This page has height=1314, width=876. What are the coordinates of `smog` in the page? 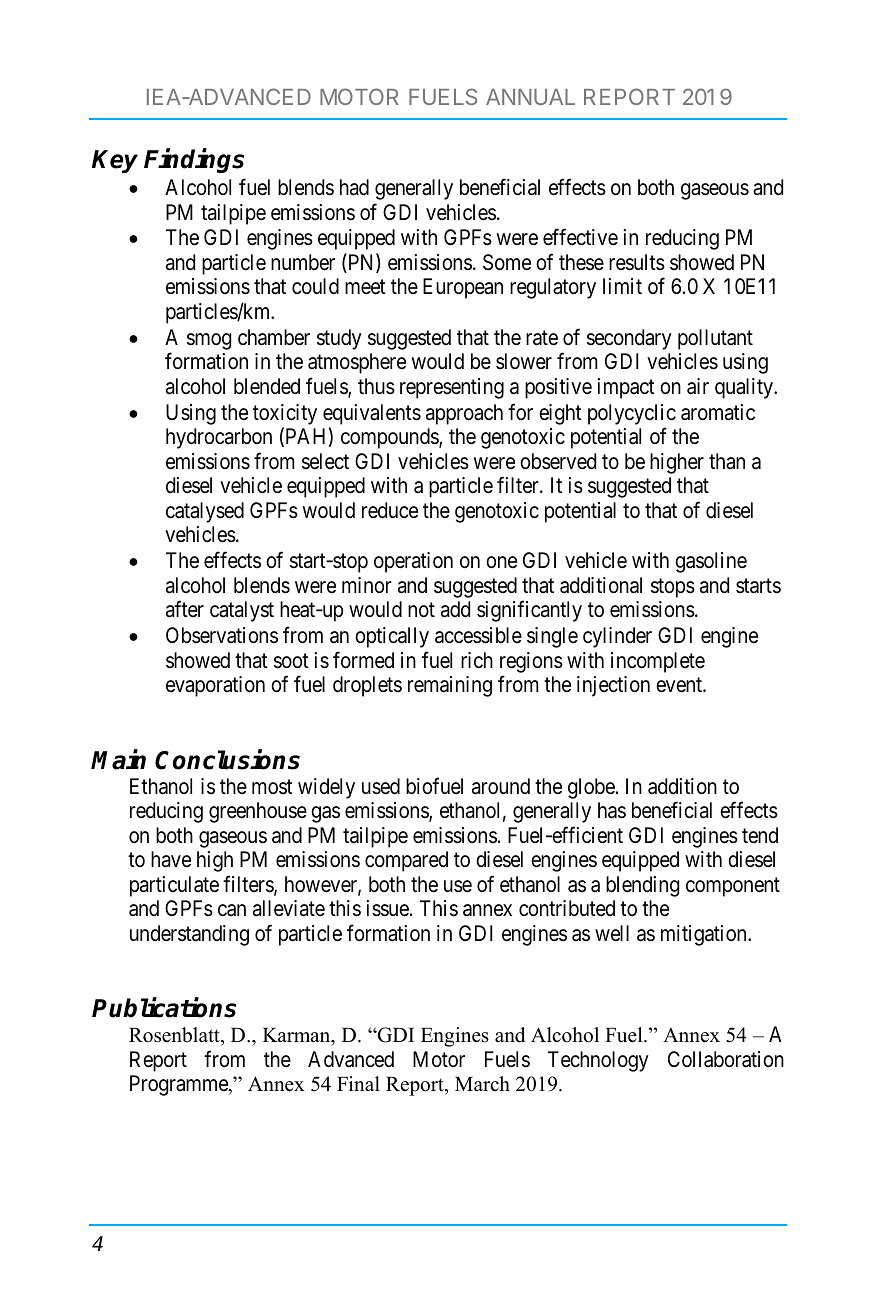 It's located at (209, 341).
